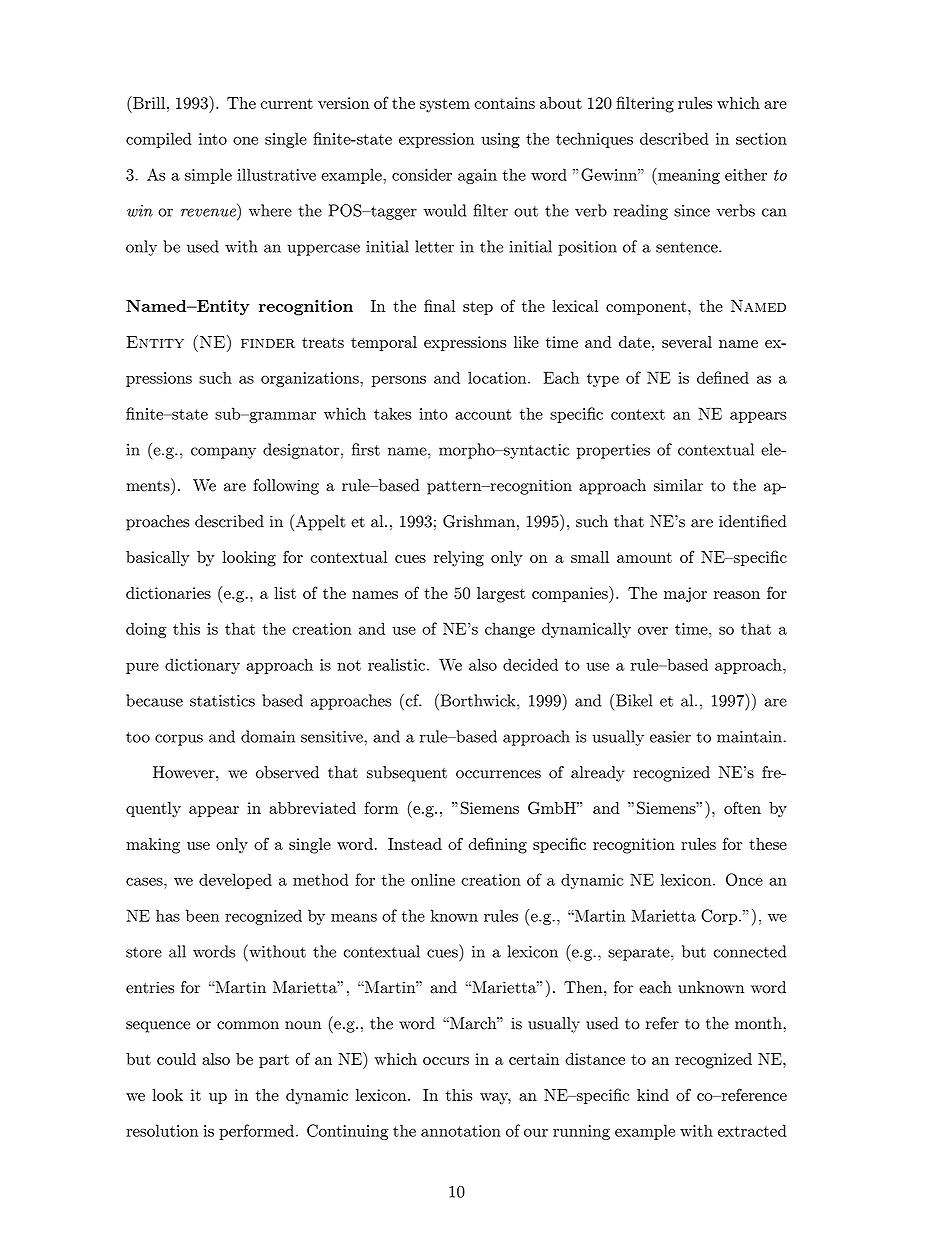  Describe the element at coordinates (162, 1130) in the screenshot. I see `resolution` at that location.
